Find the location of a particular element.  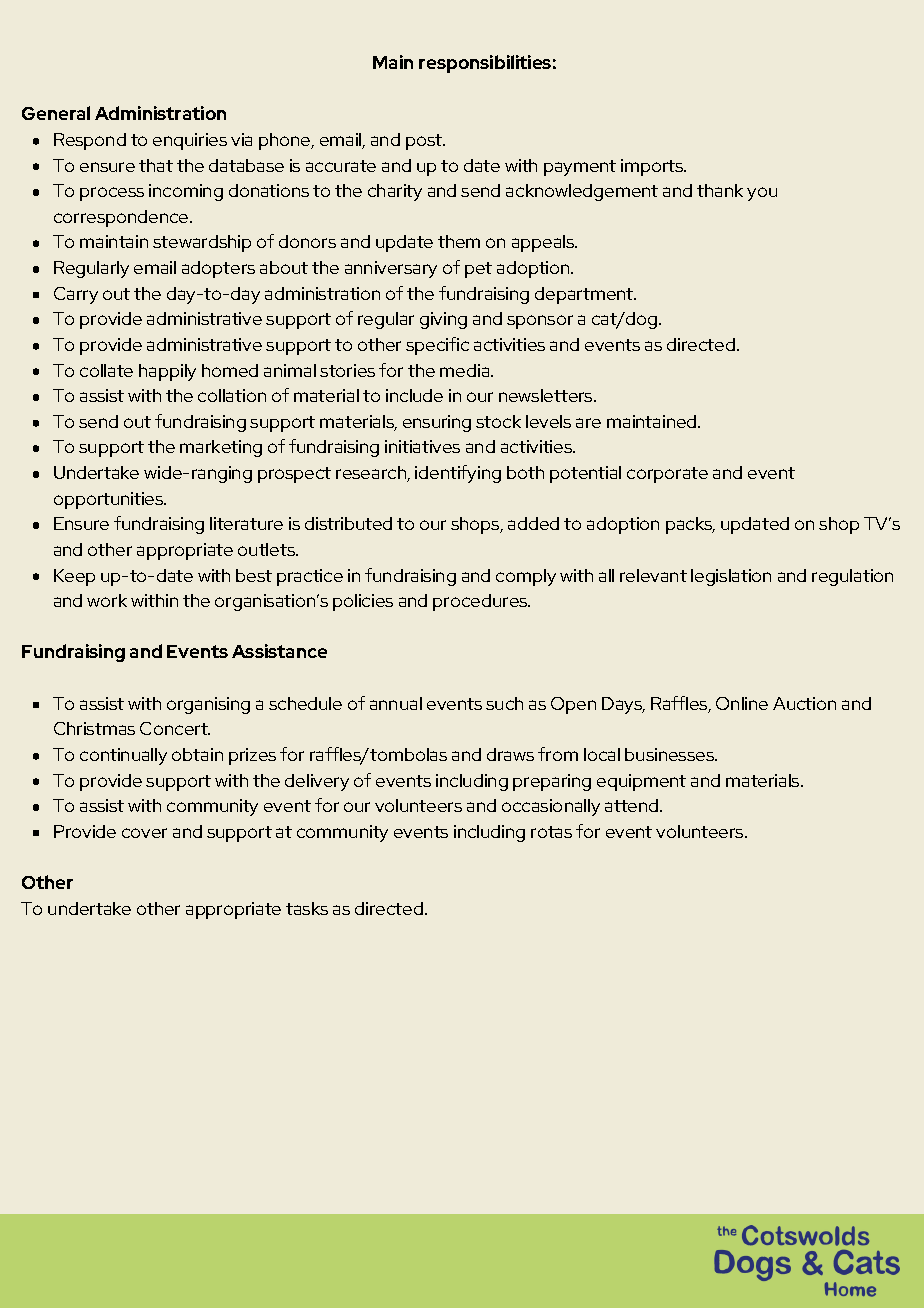

happily is located at coordinates (167, 372).
